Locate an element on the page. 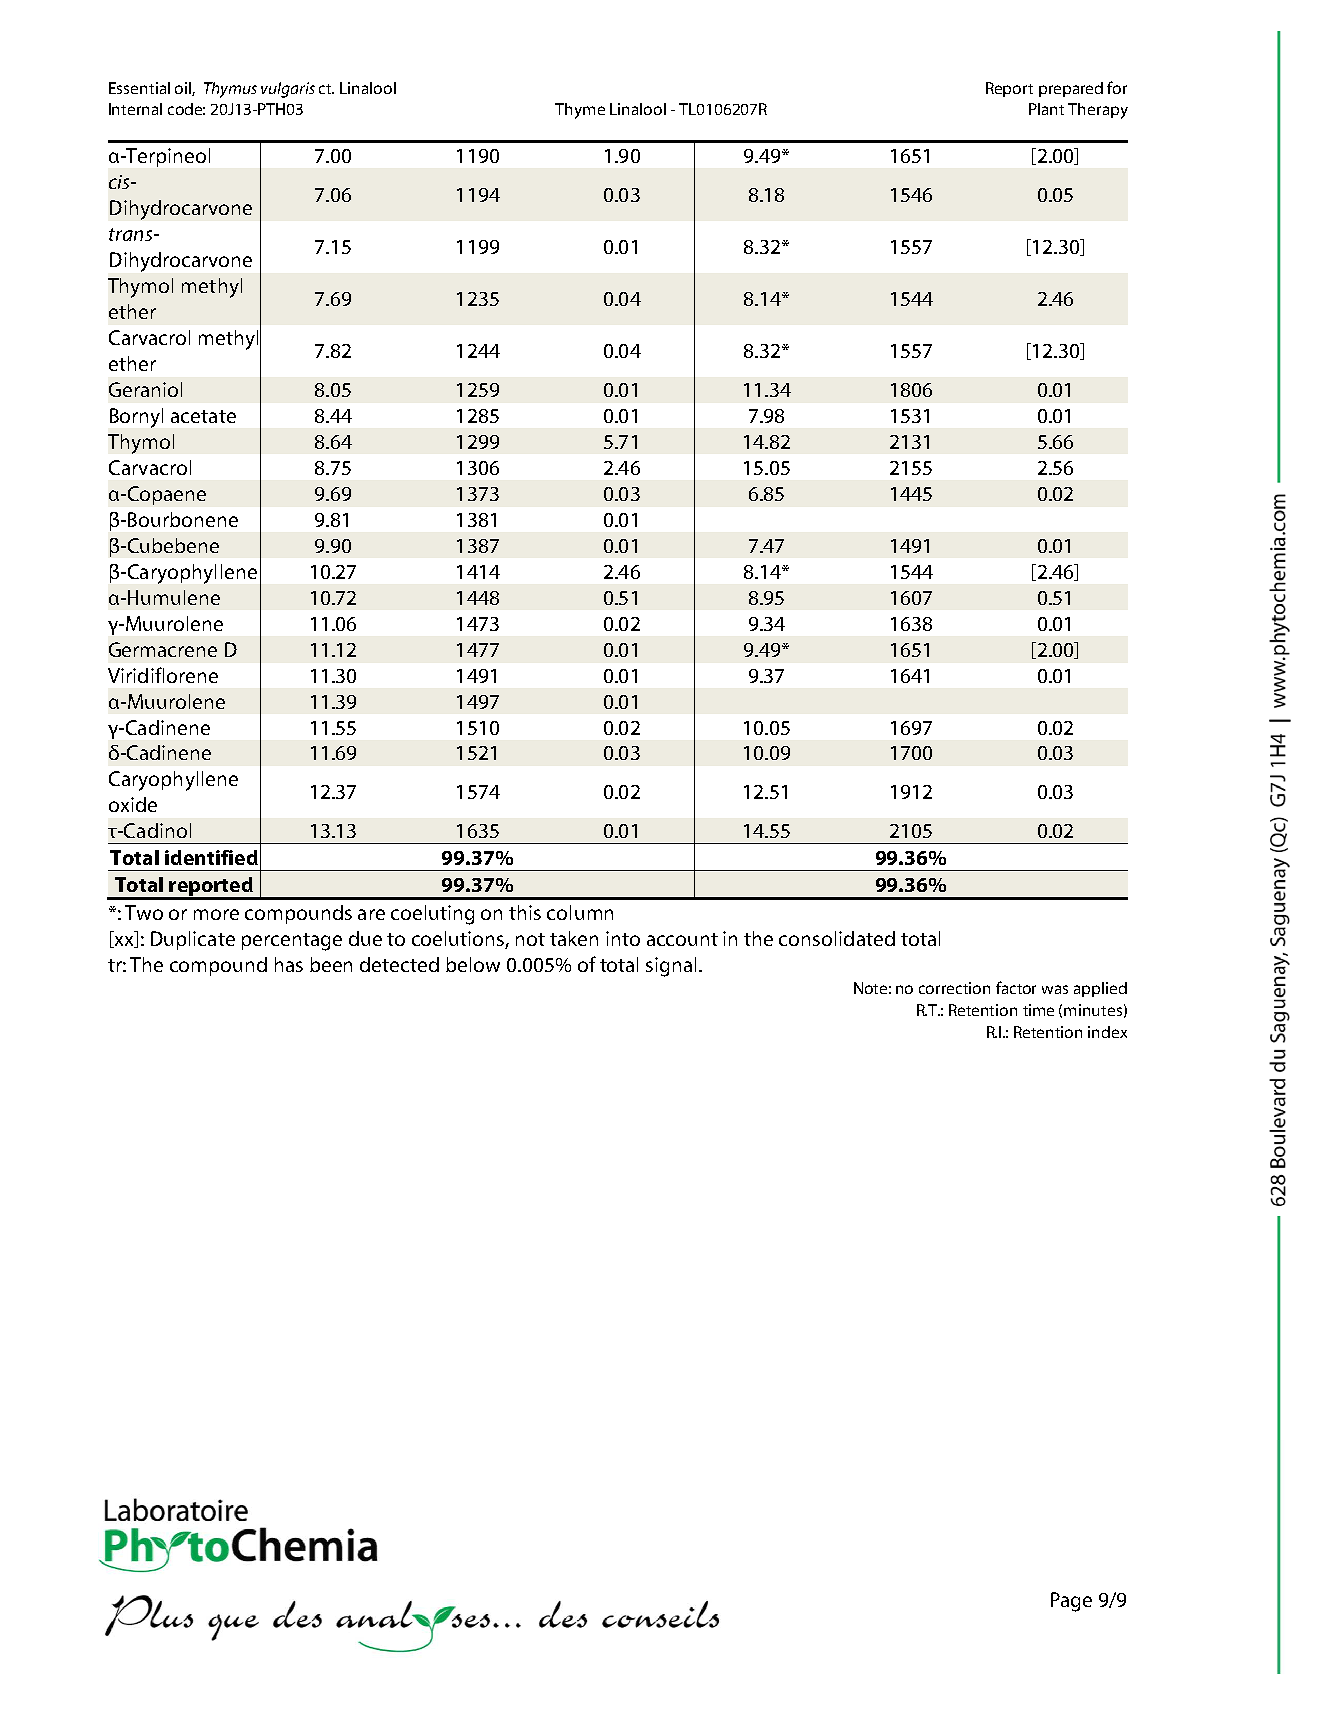  factor is located at coordinates (1016, 987).
